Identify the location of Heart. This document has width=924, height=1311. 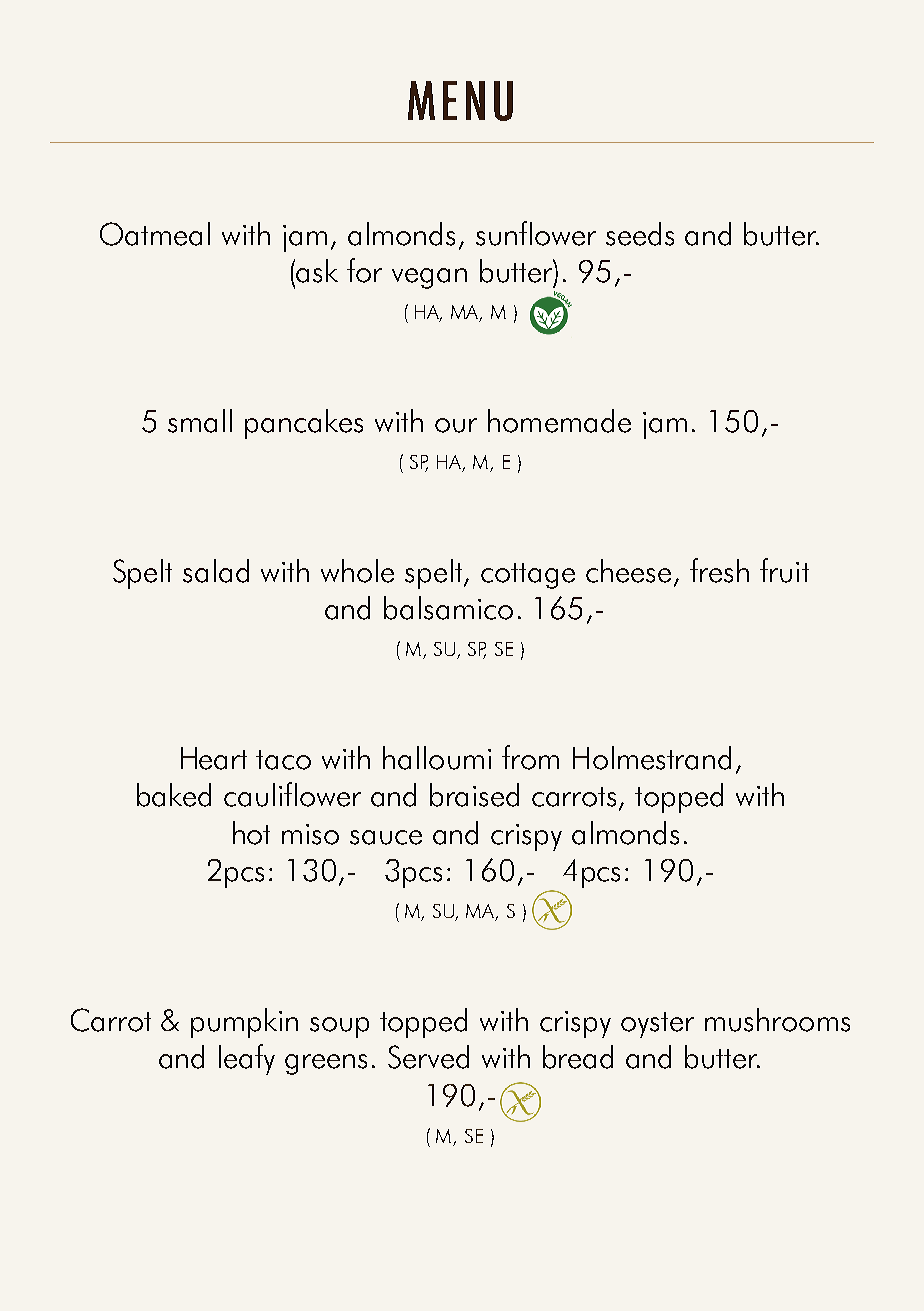
(214, 758).
